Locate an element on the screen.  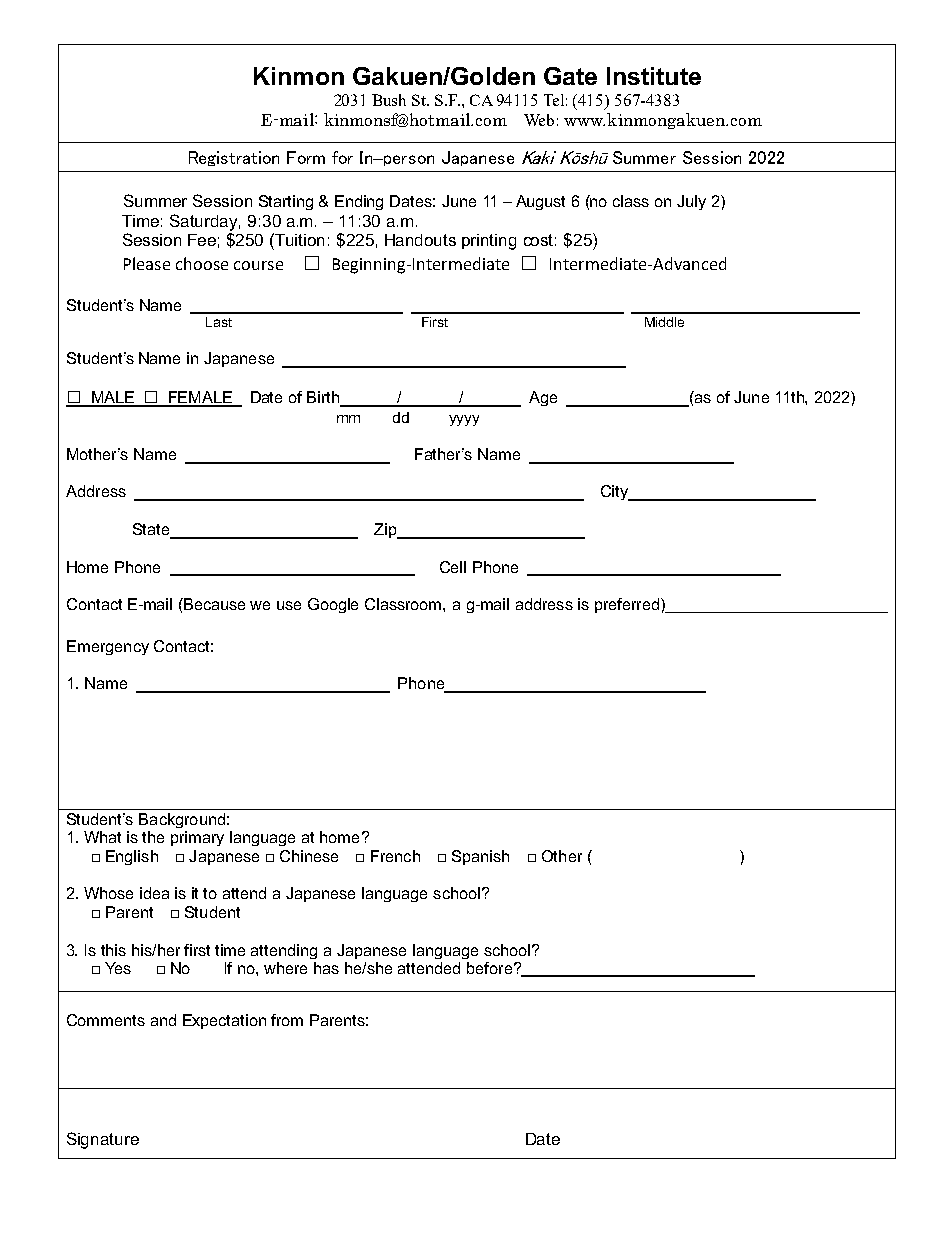
Bush is located at coordinates (389, 100).
